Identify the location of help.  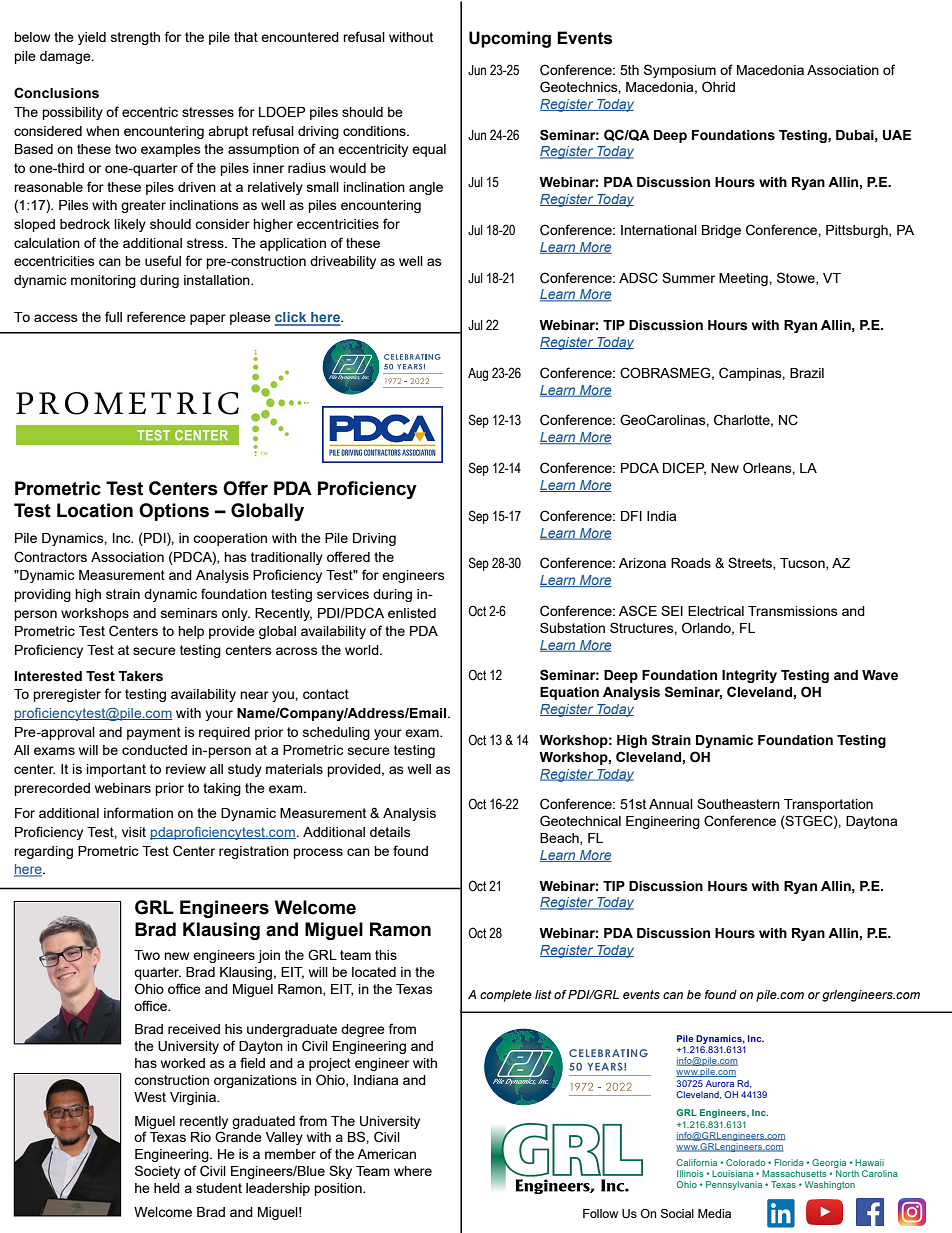
(191, 632).
